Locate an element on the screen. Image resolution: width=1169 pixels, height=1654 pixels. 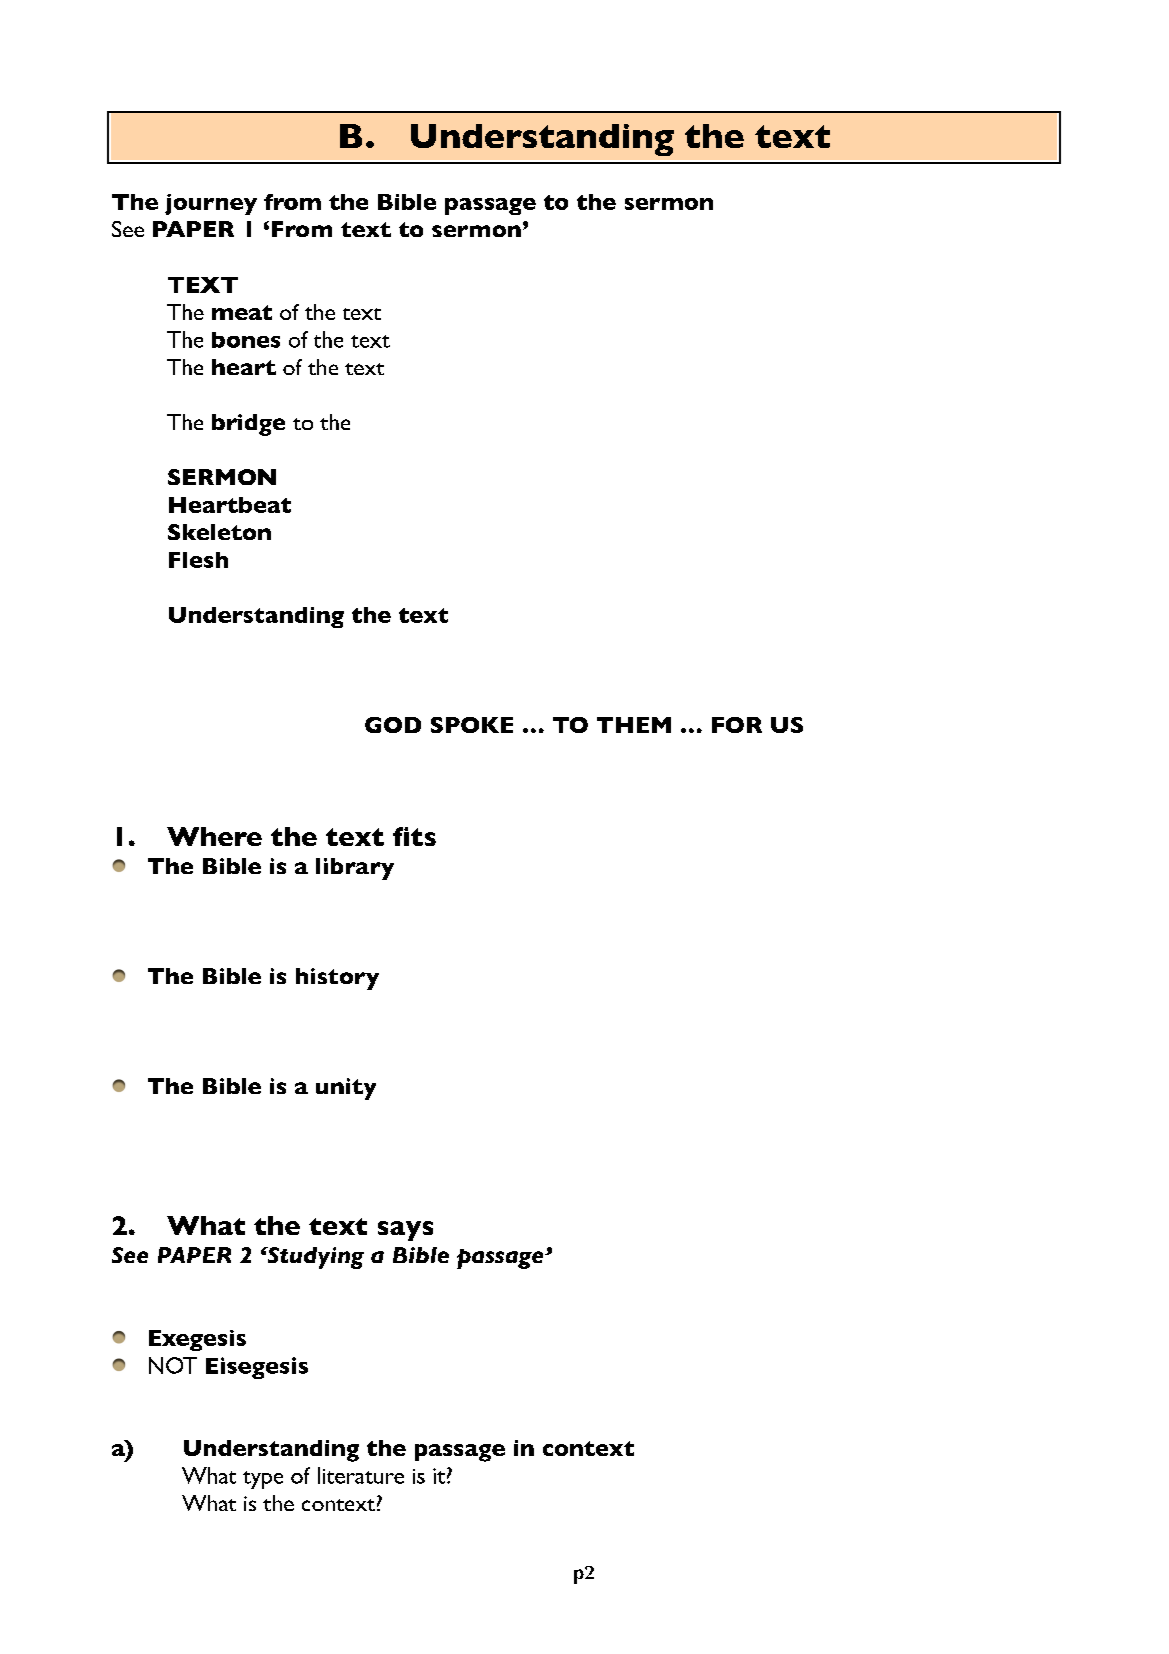
FOR is located at coordinates (737, 725).
